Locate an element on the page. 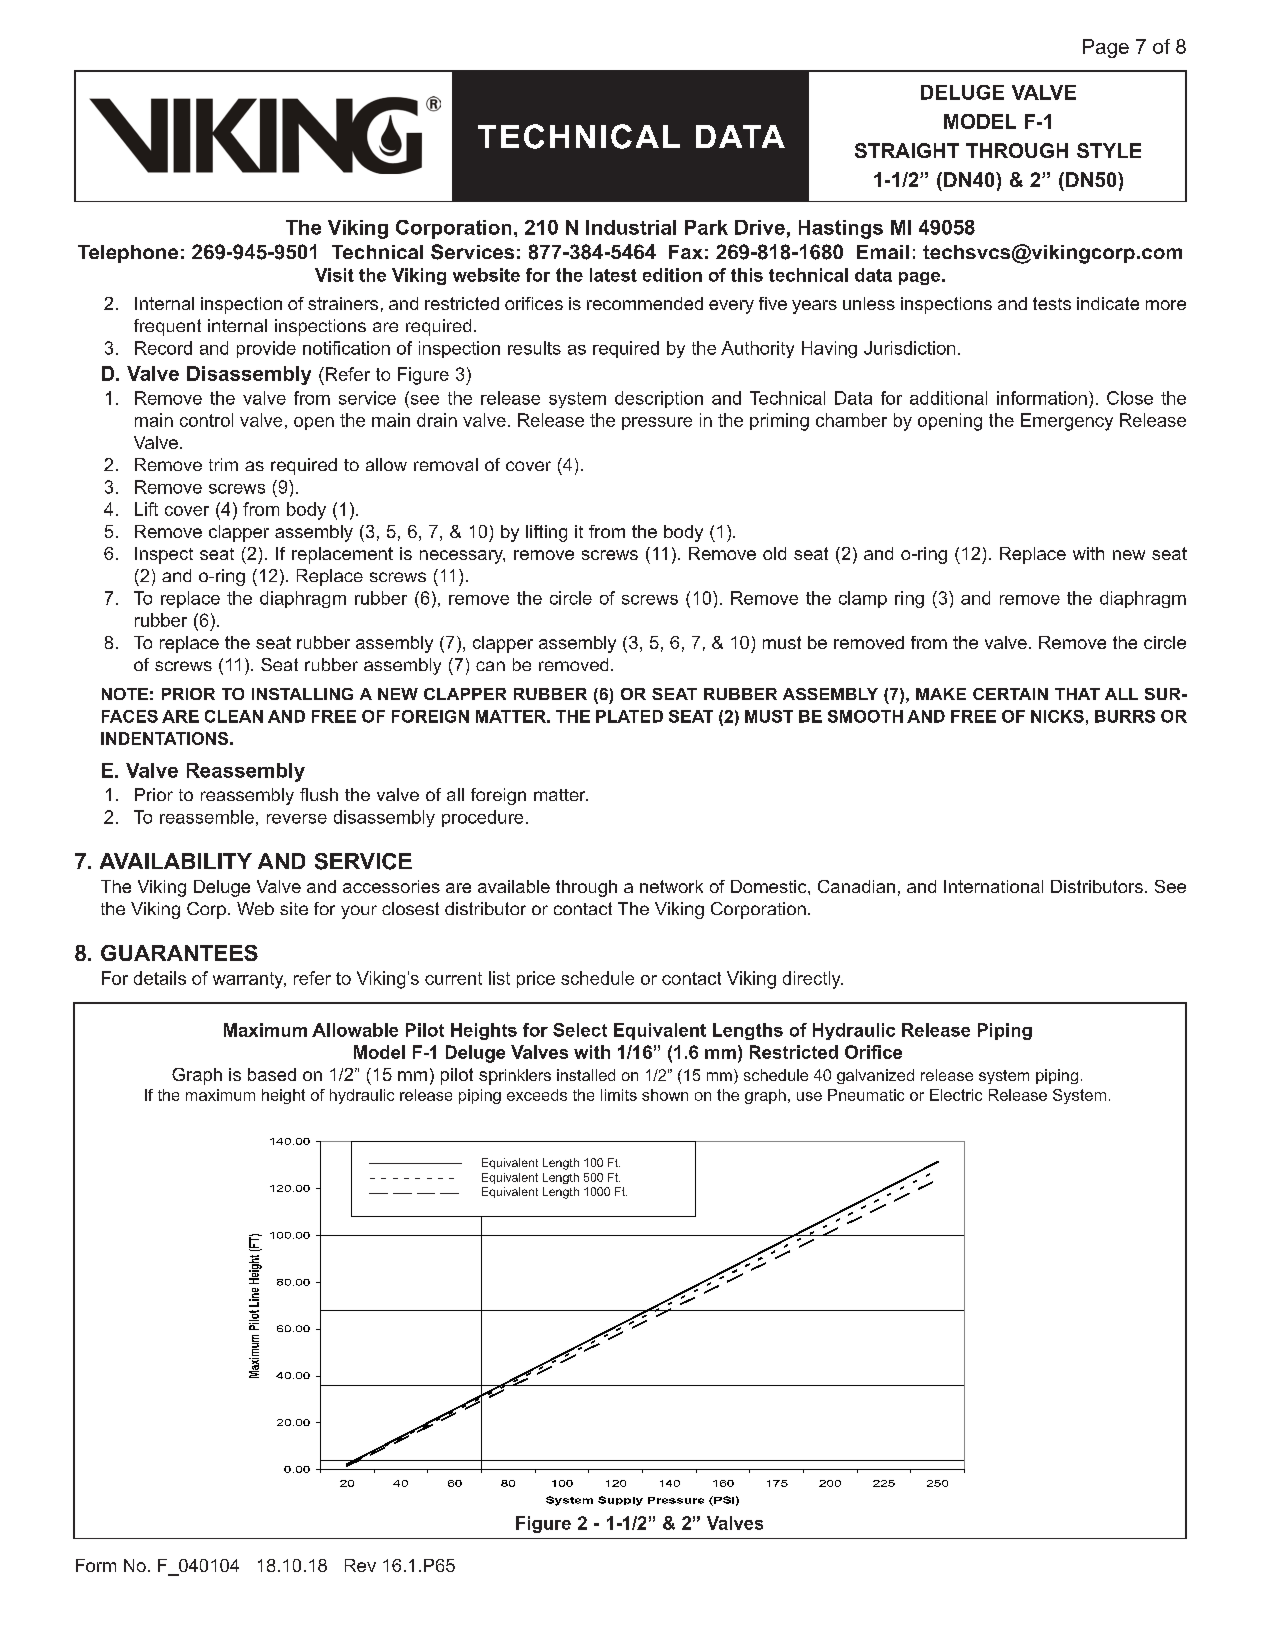 This image has height=1631, width=1261. Industrial is located at coordinates (631, 227).
